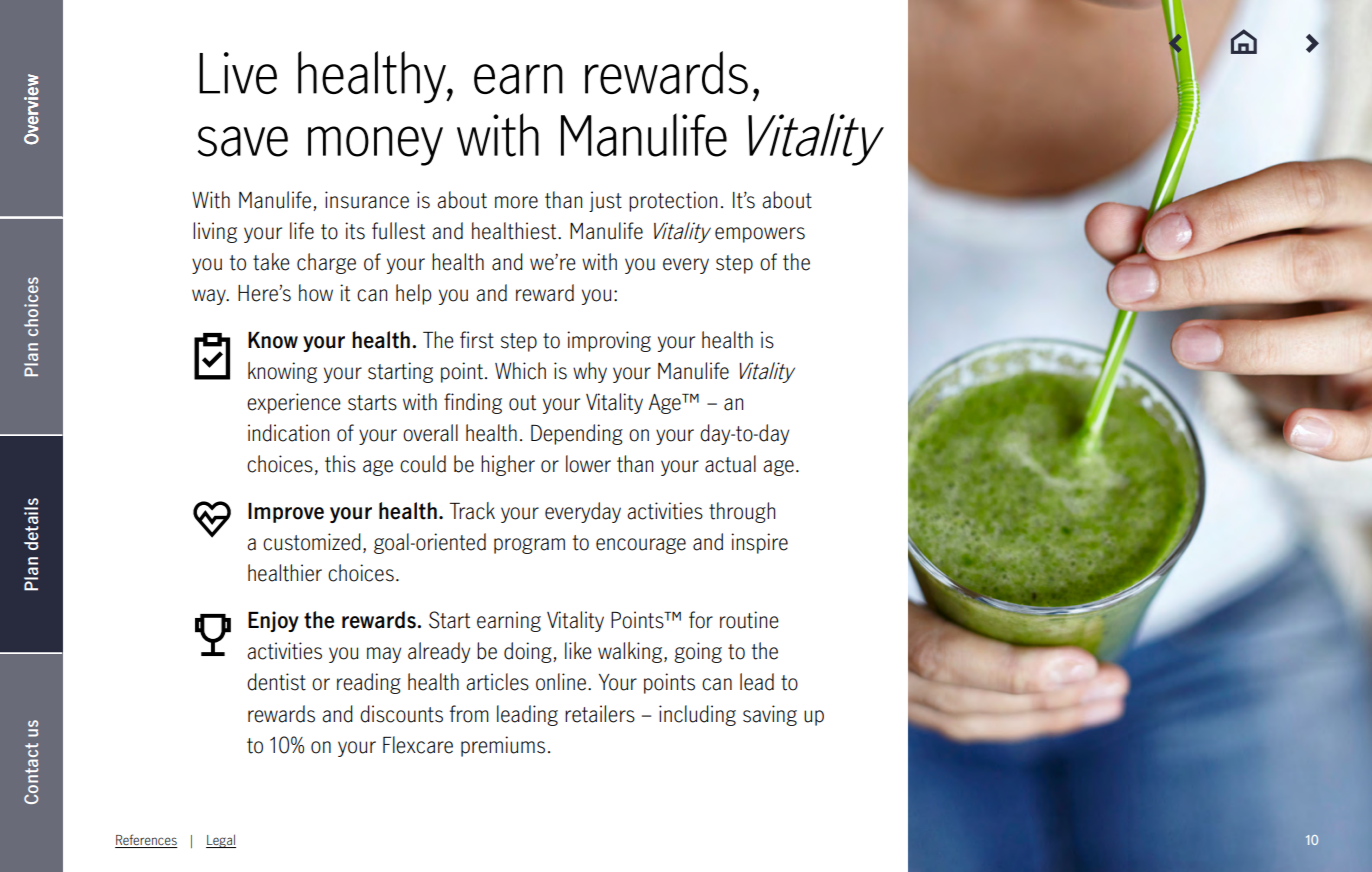 This screenshot has height=872, width=1372. I want to click on could, so click(423, 464).
